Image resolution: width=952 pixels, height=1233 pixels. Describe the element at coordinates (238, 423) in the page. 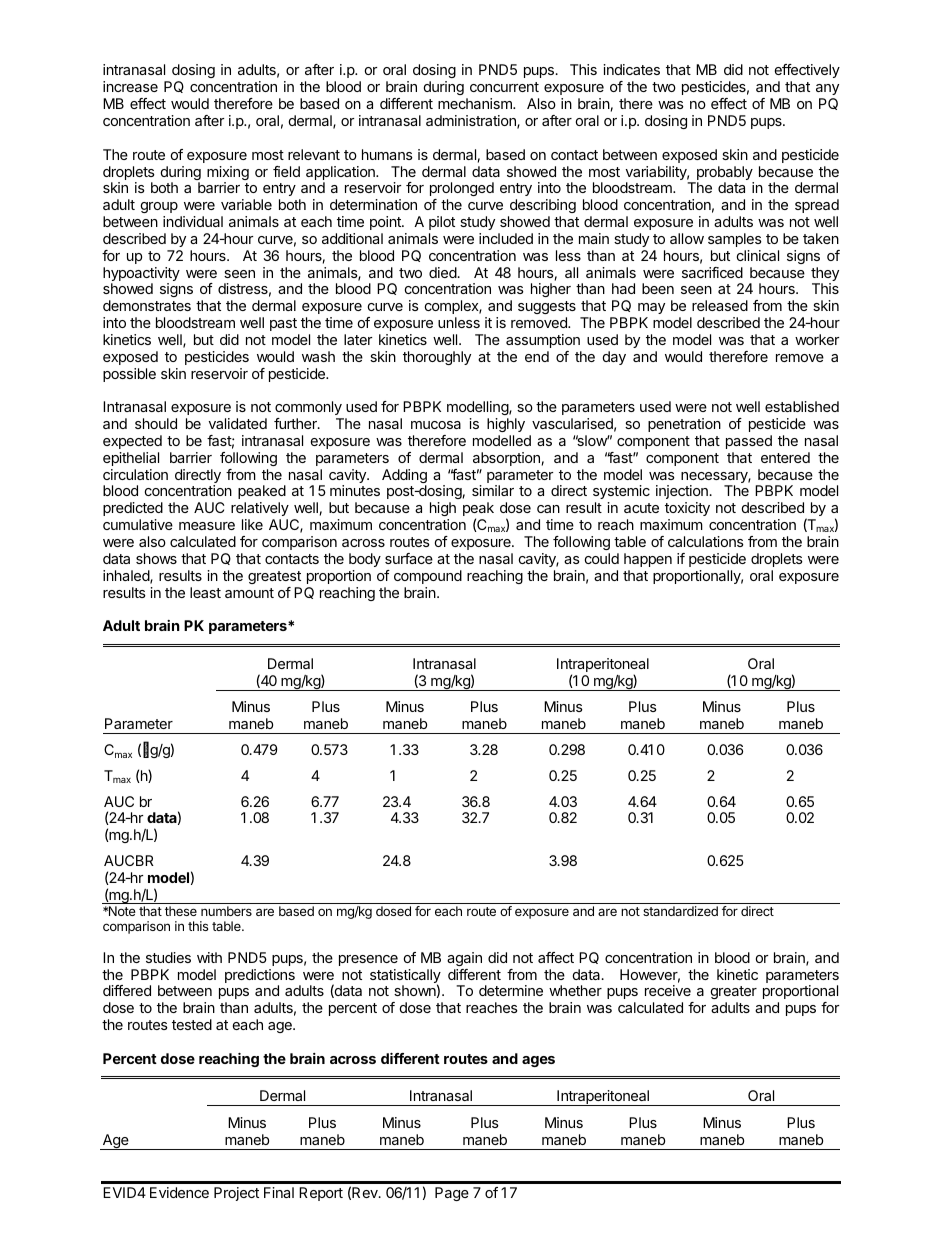

I see `validated` at that location.
